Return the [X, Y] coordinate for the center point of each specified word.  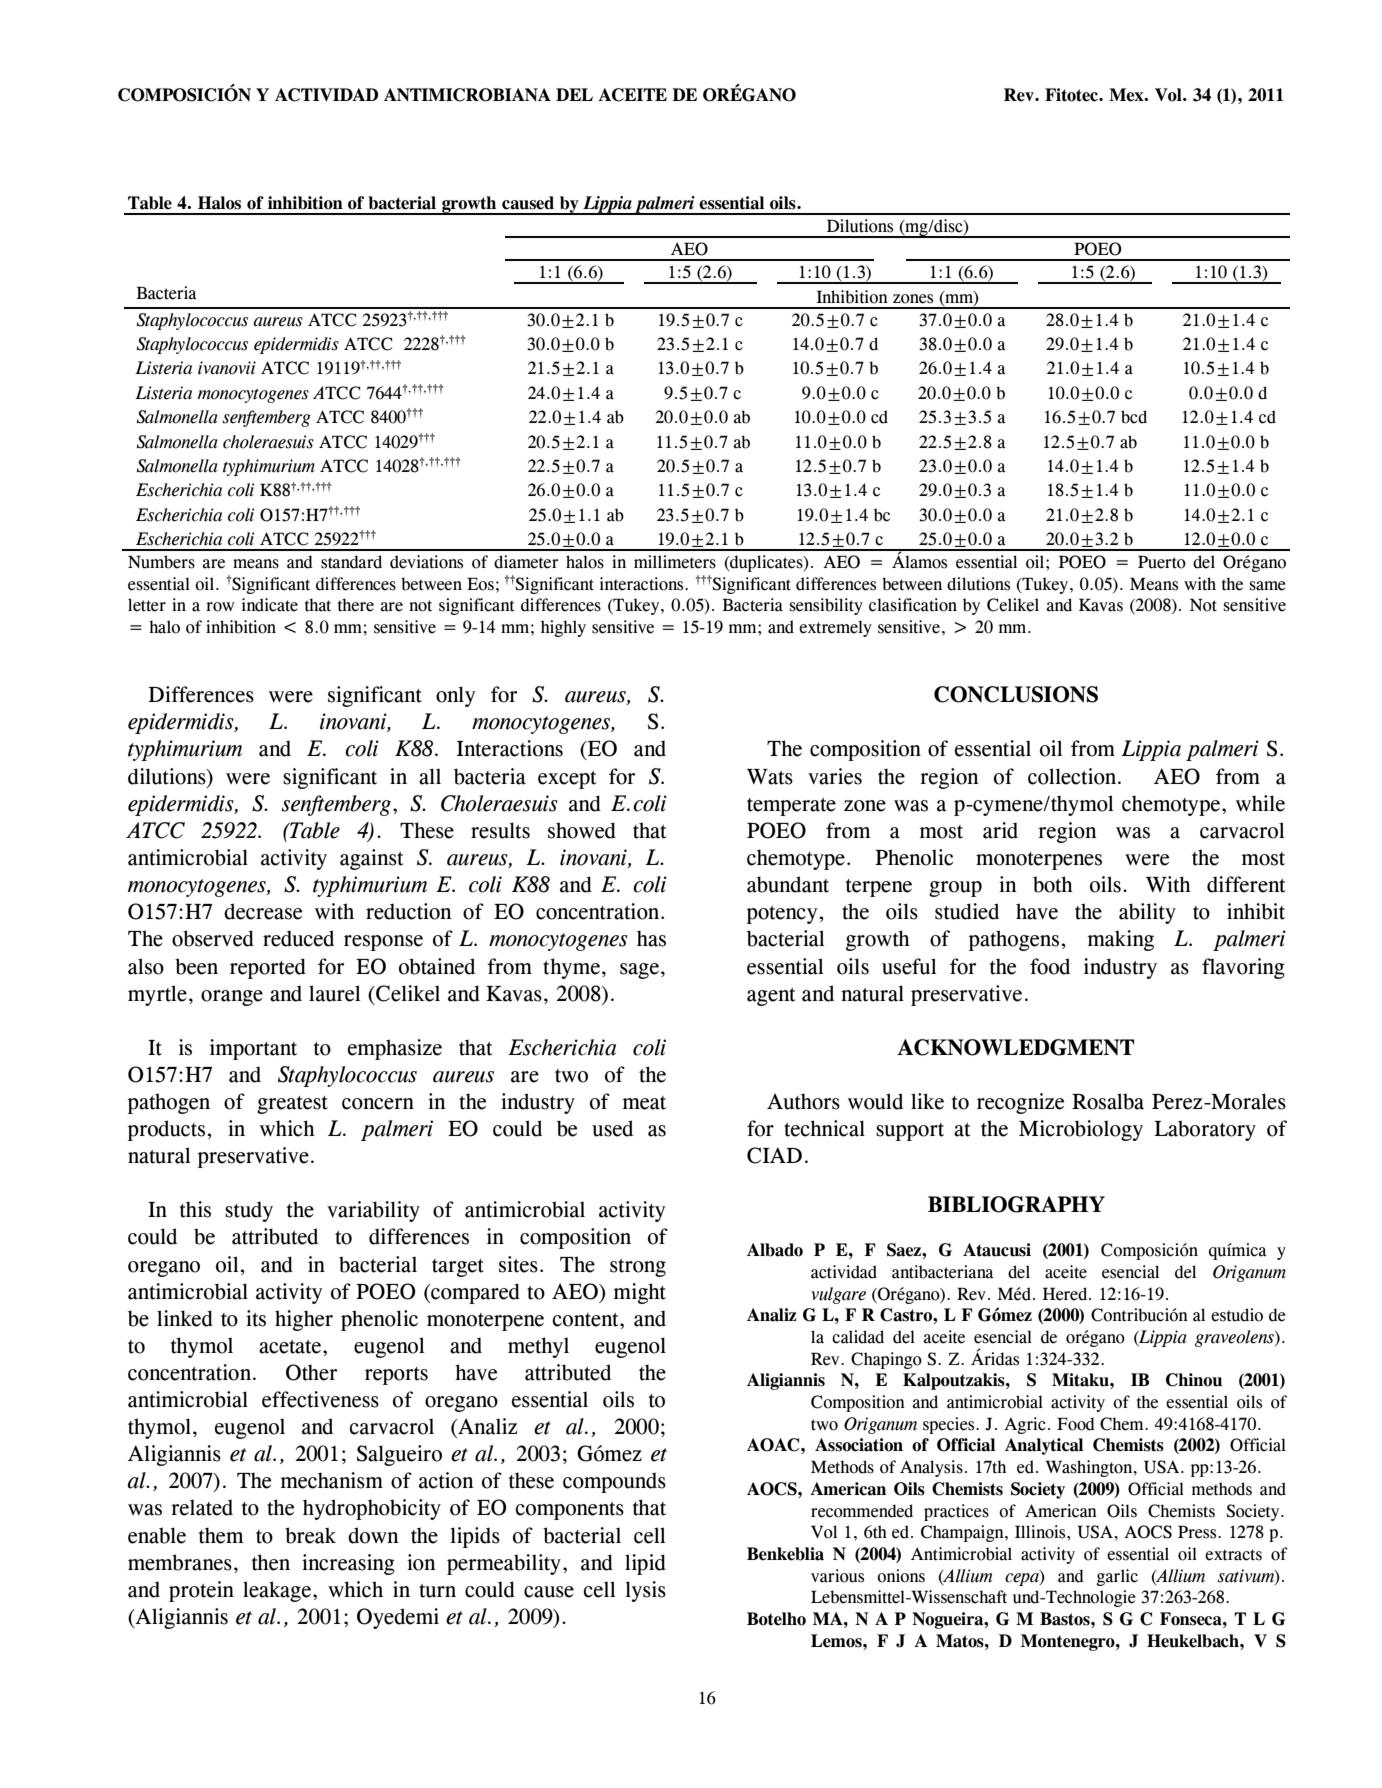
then [270, 1562]
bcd [1134, 417]
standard [351, 562]
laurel [334, 993]
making [1121, 940]
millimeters [675, 562]
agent [771, 997]
